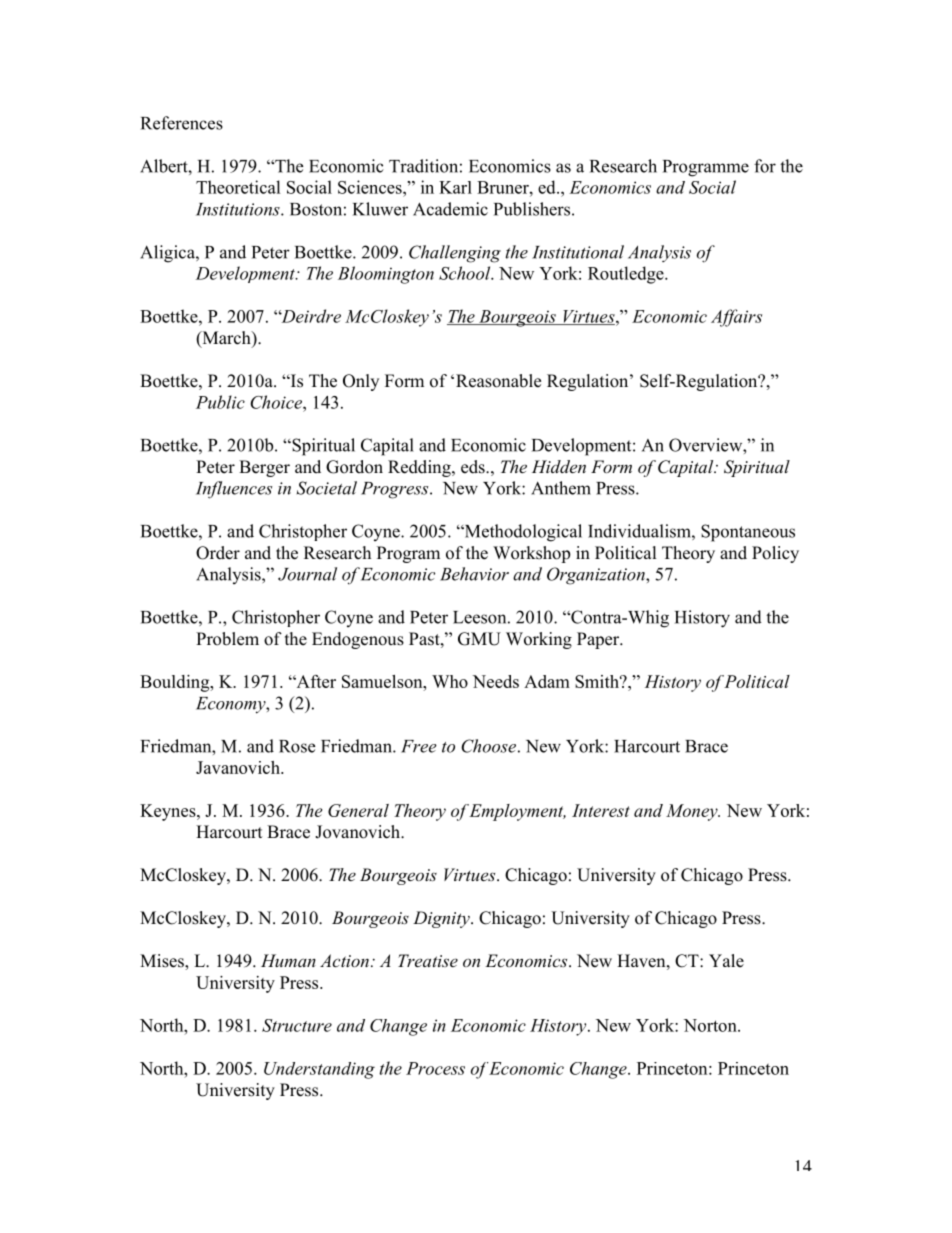 The image size is (952, 1233). I want to click on Paper, so click(599, 640).
